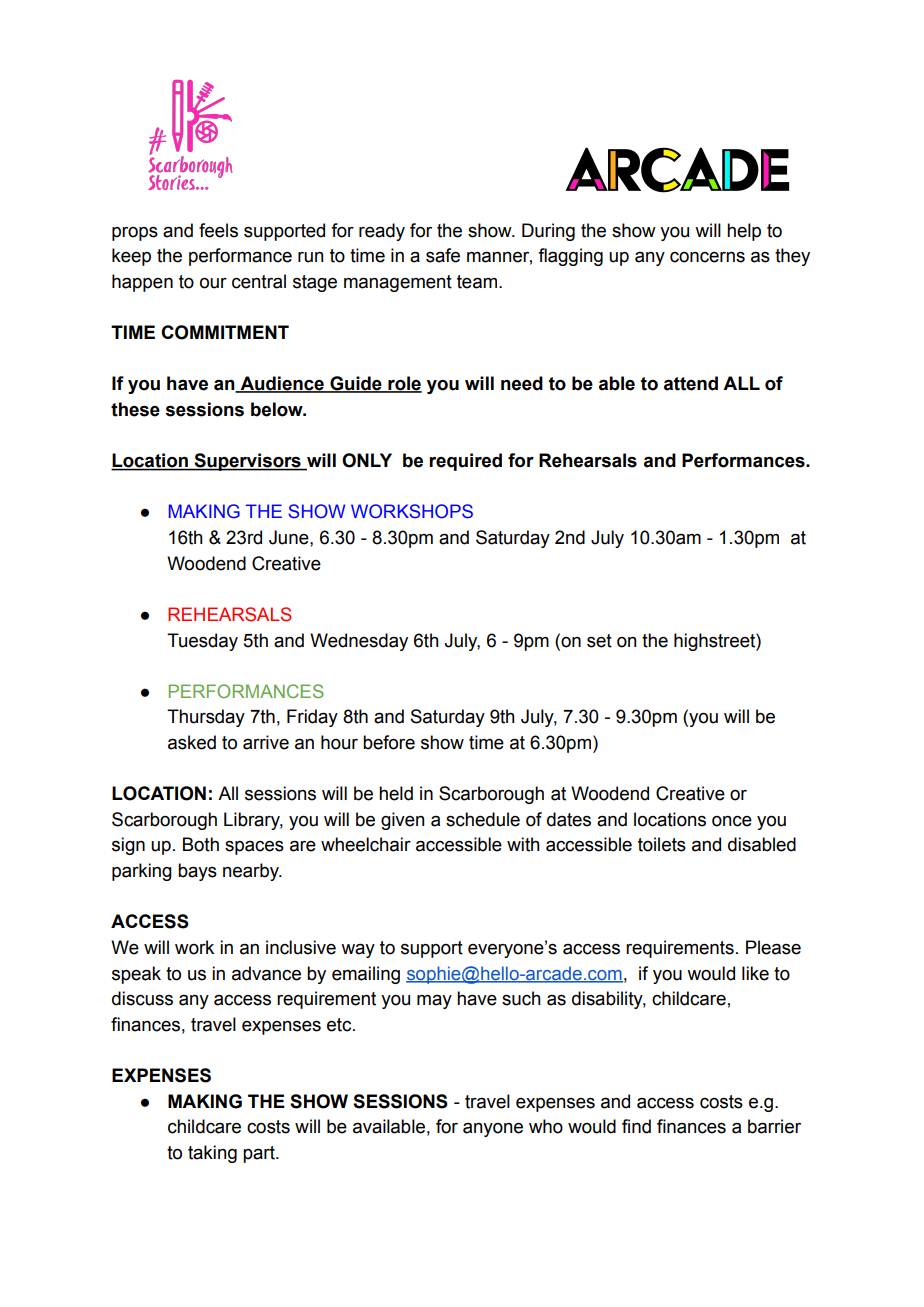  I want to click on anyone, so click(493, 1130).
